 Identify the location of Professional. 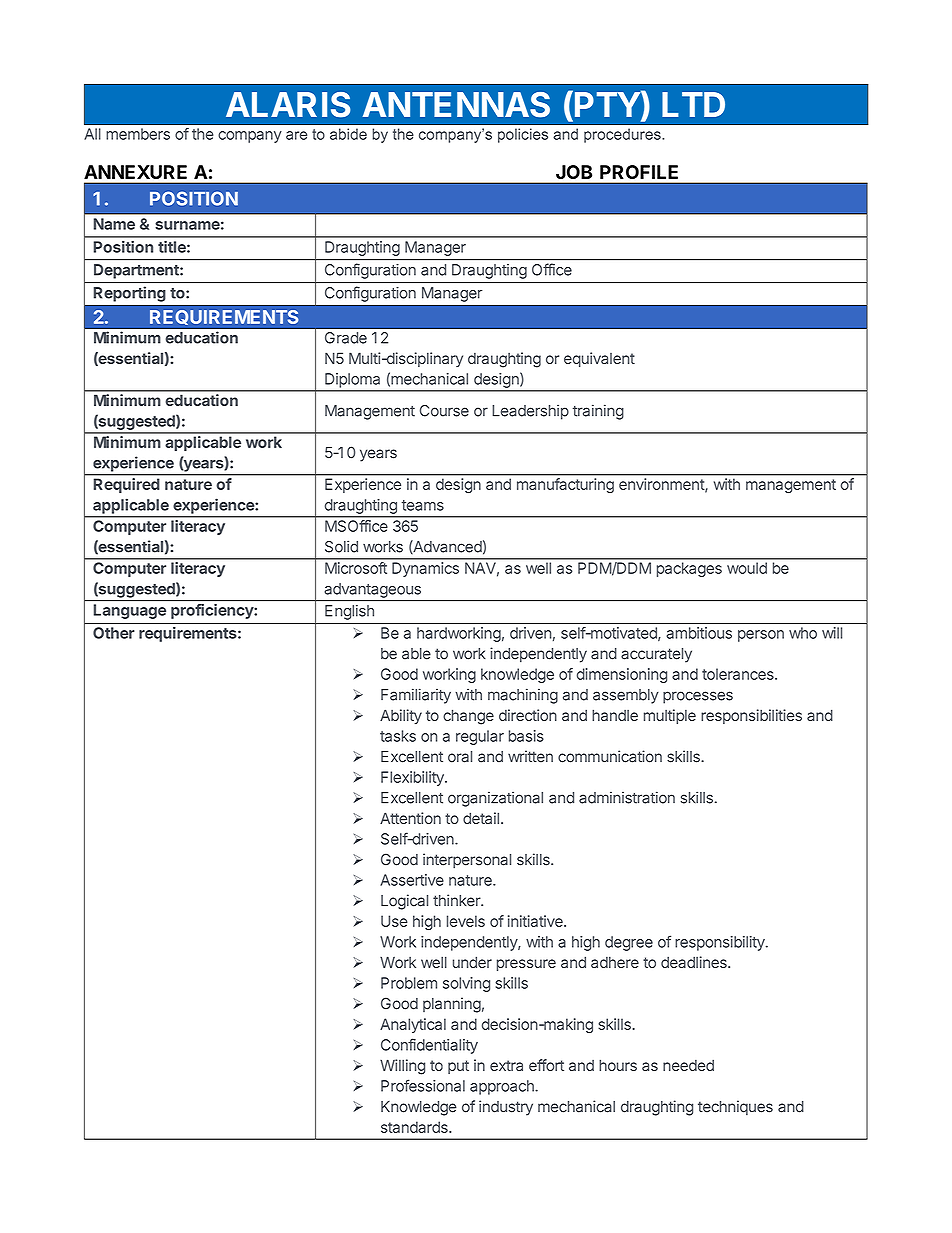
(423, 1085).
